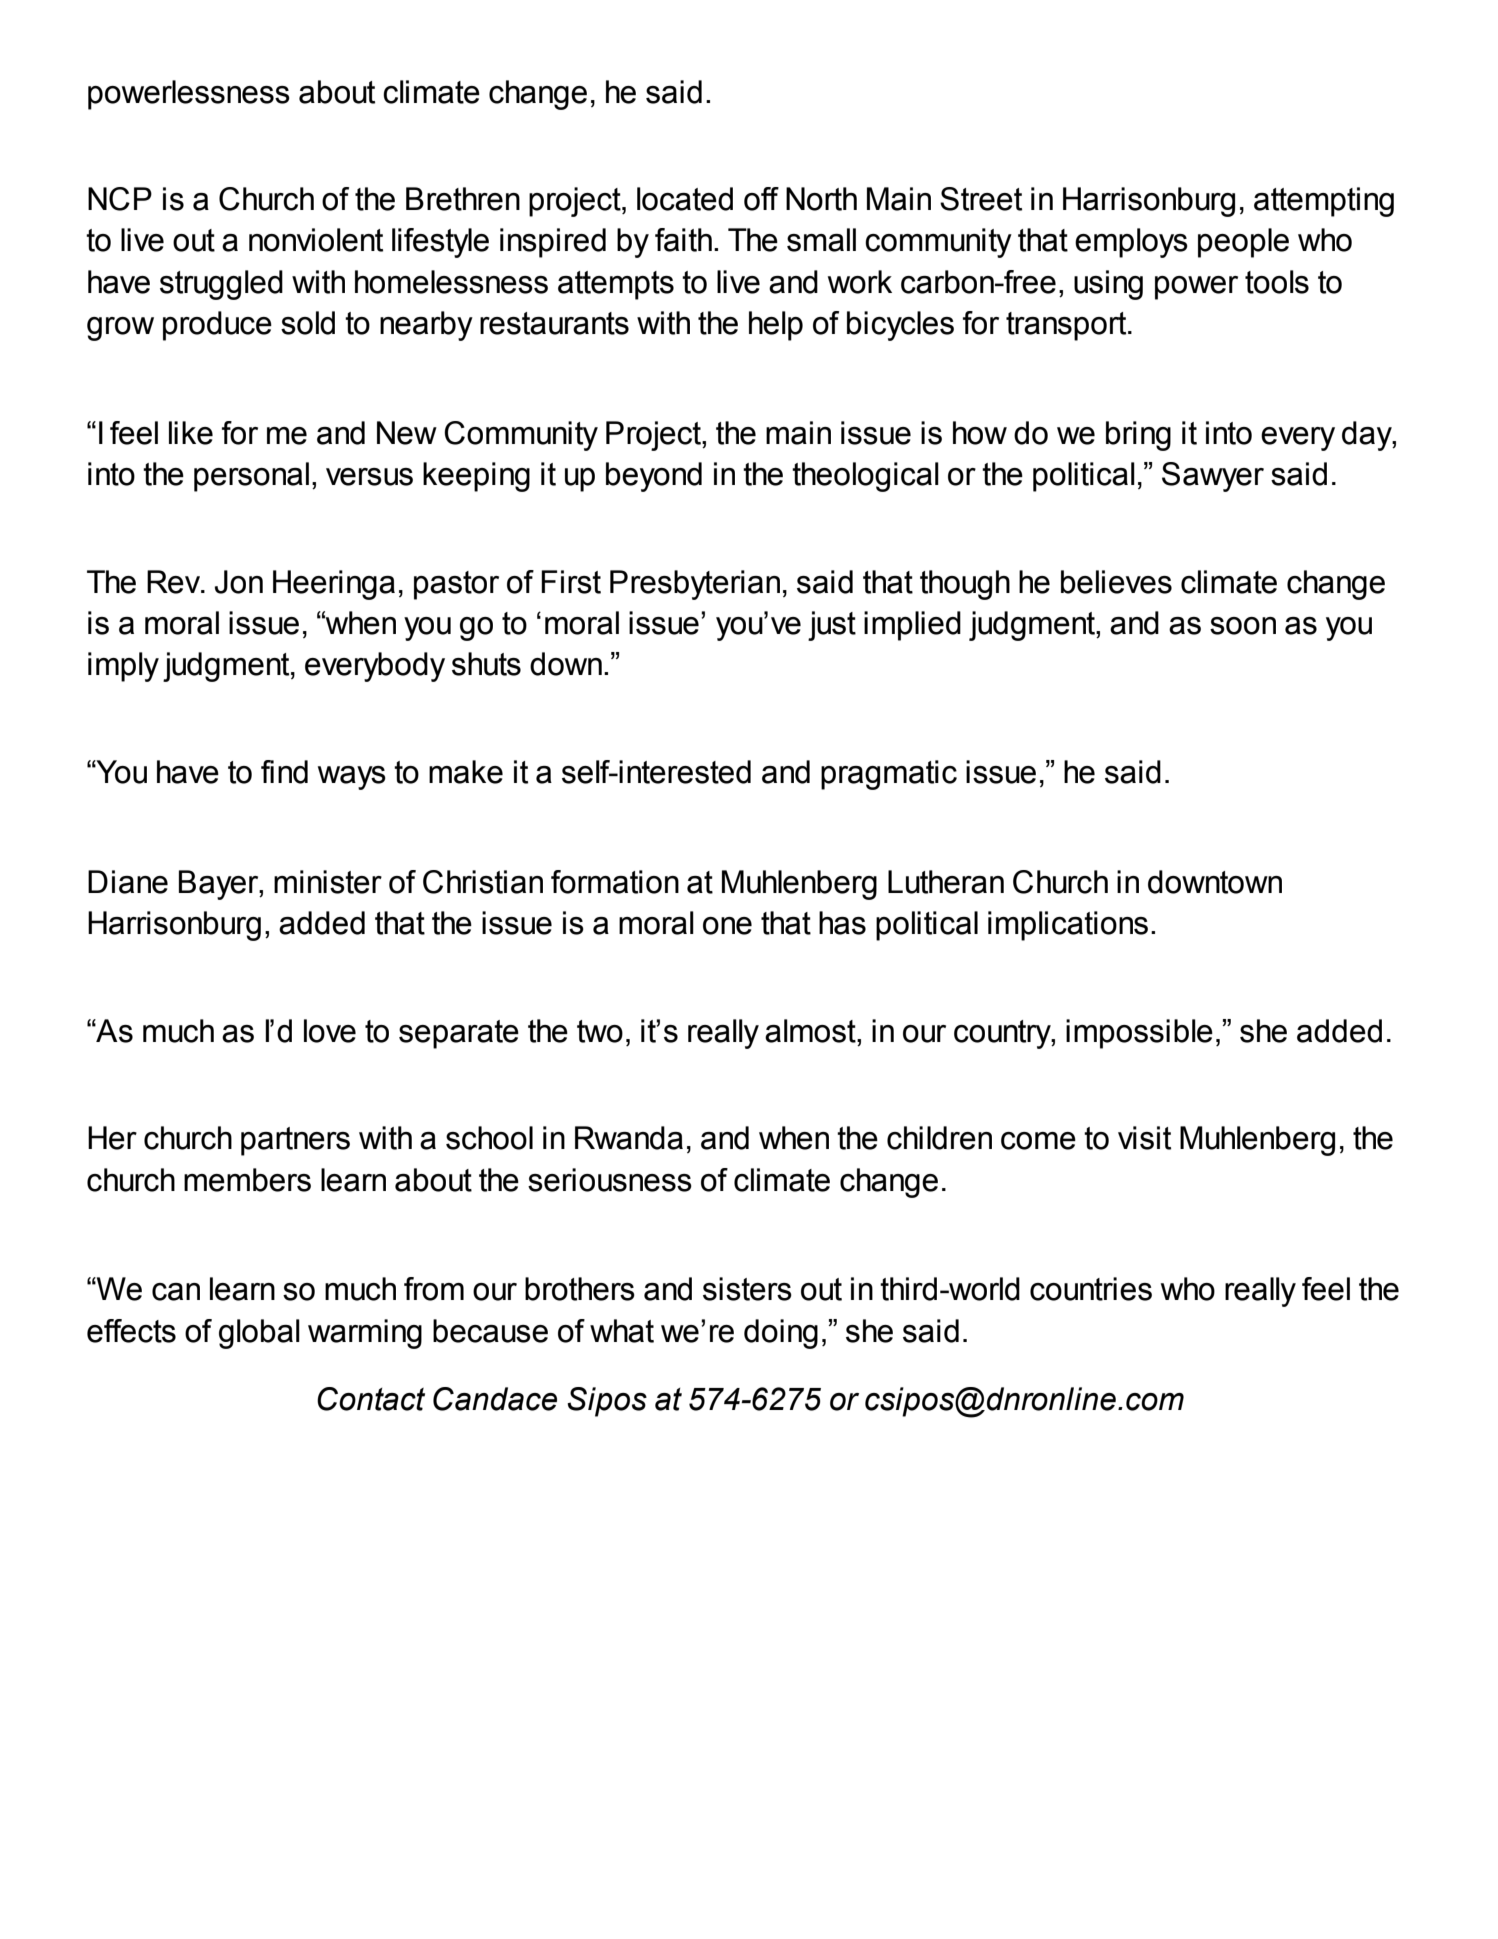 This image has height=1939, width=1498. I want to click on employs, so click(1131, 243).
